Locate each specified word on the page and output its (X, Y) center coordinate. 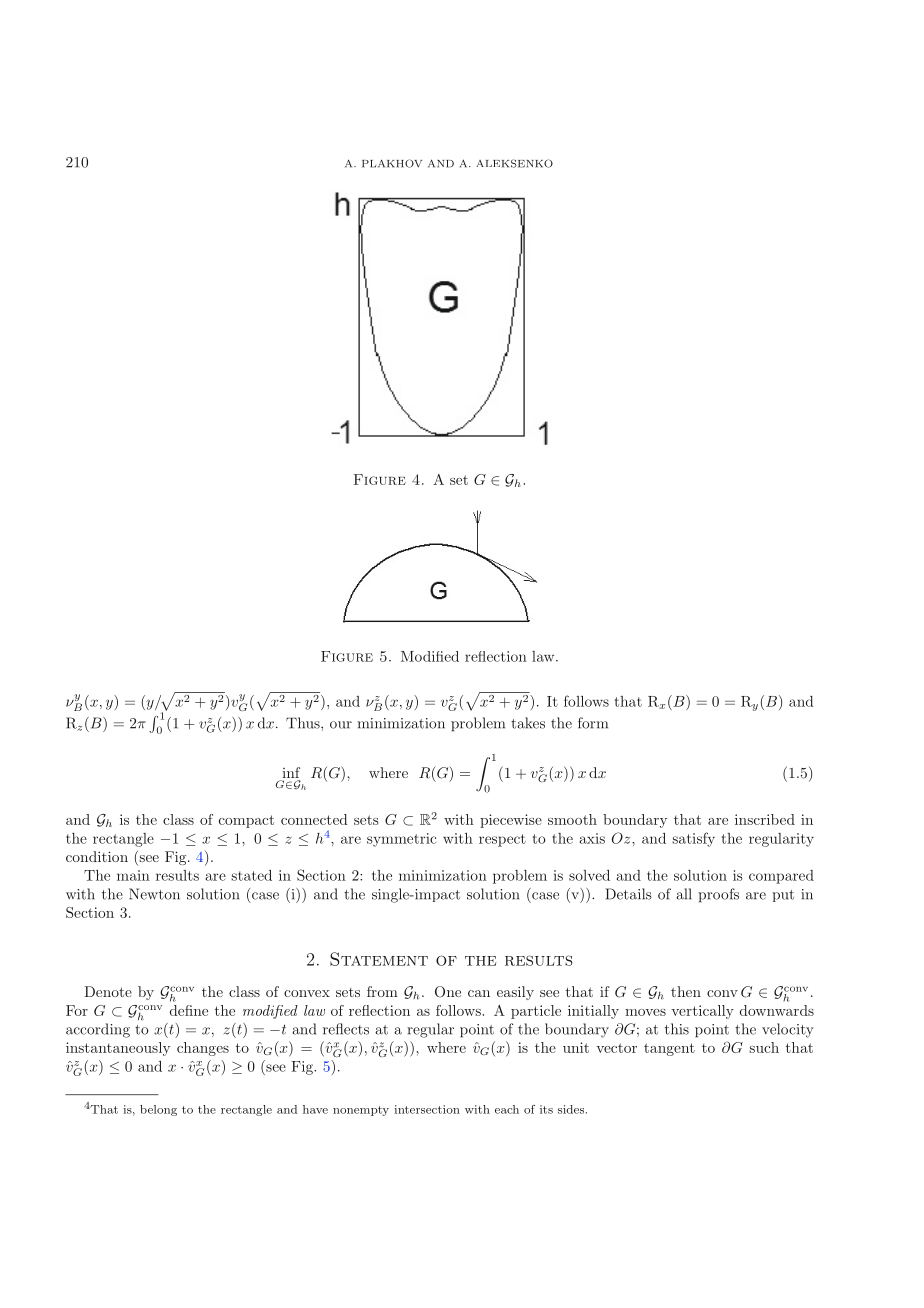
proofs (718, 895)
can (479, 993)
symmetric (401, 840)
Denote (108, 991)
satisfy (693, 839)
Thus (304, 723)
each (507, 1109)
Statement (379, 959)
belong (158, 1110)
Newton (154, 894)
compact (246, 821)
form (593, 723)
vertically (702, 1012)
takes (528, 723)
